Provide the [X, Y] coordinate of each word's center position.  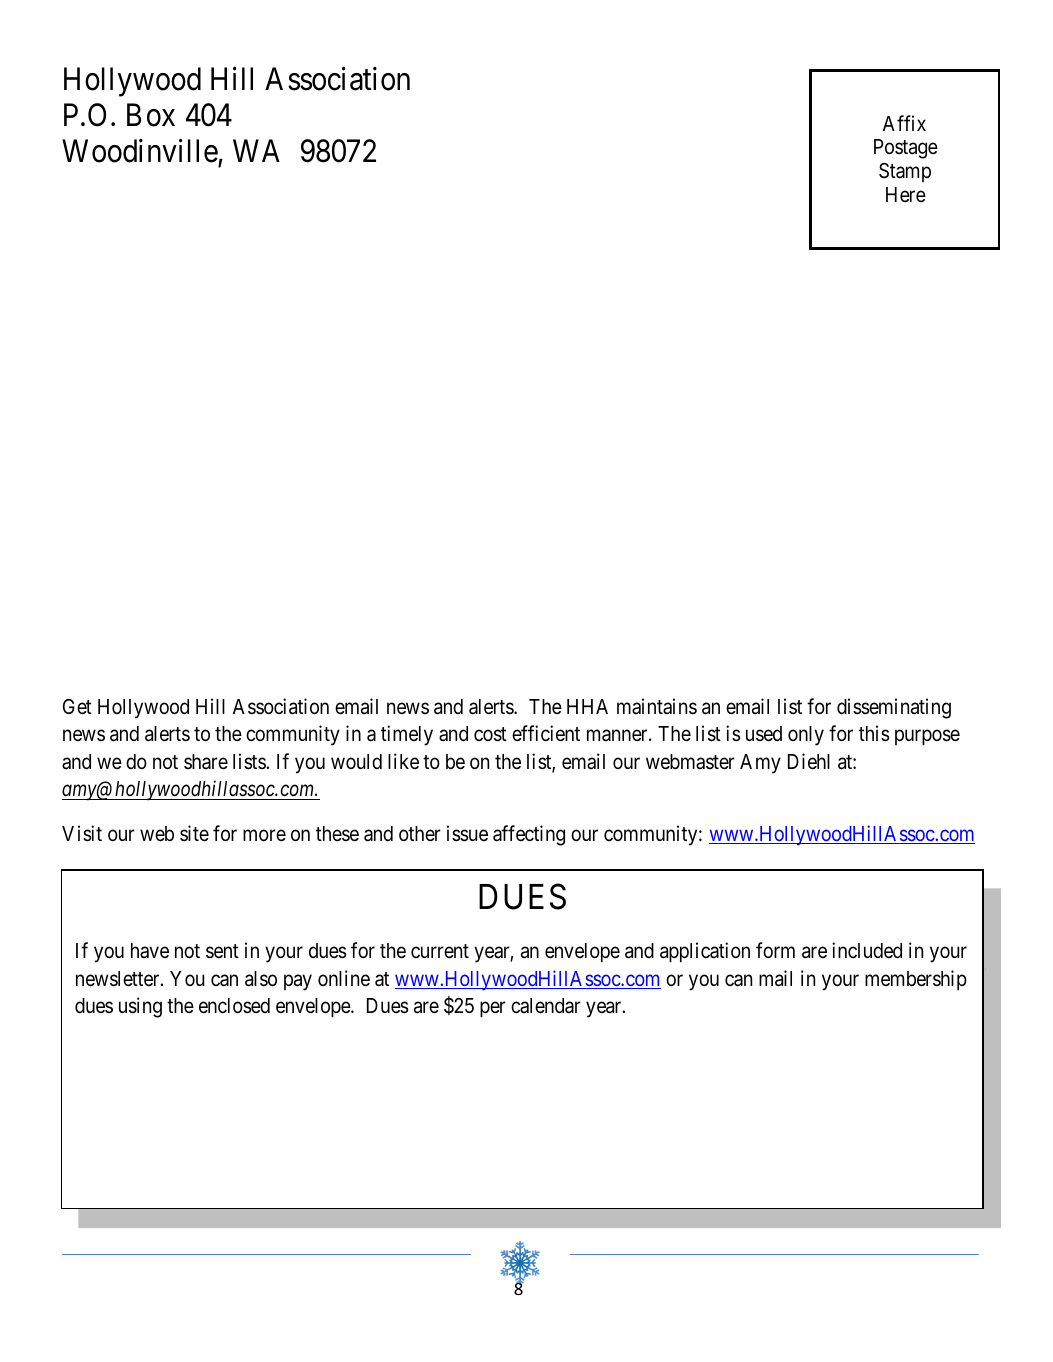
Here [906, 195]
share [206, 762]
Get [77, 707]
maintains [657, 706]
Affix [904, 123]
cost [490, 735]
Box [151, 115]
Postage [906, 149]
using [140, 1007]
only [806, 736]
